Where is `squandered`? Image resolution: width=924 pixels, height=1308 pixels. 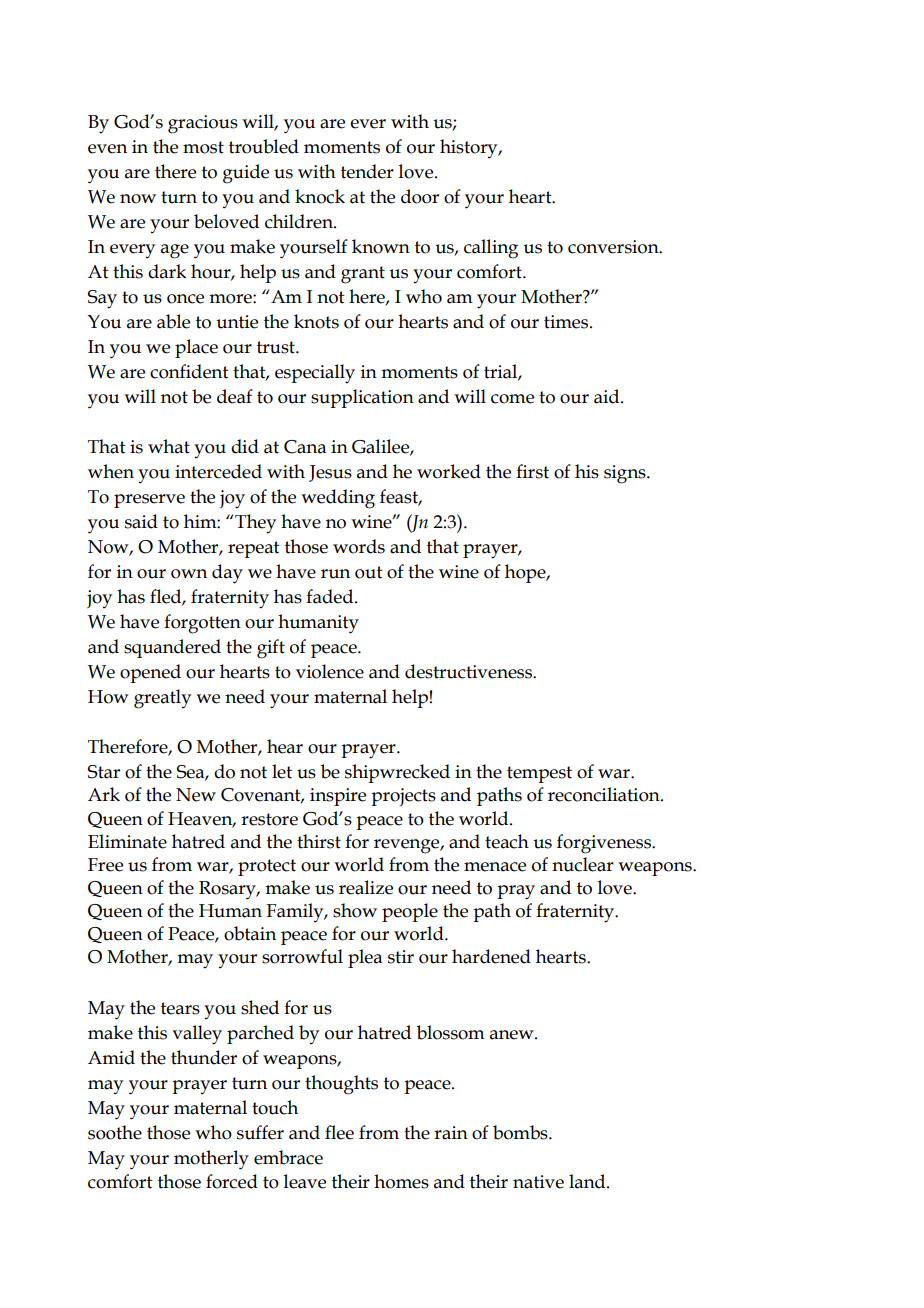 squandered is located at coordinates (172, 648).
